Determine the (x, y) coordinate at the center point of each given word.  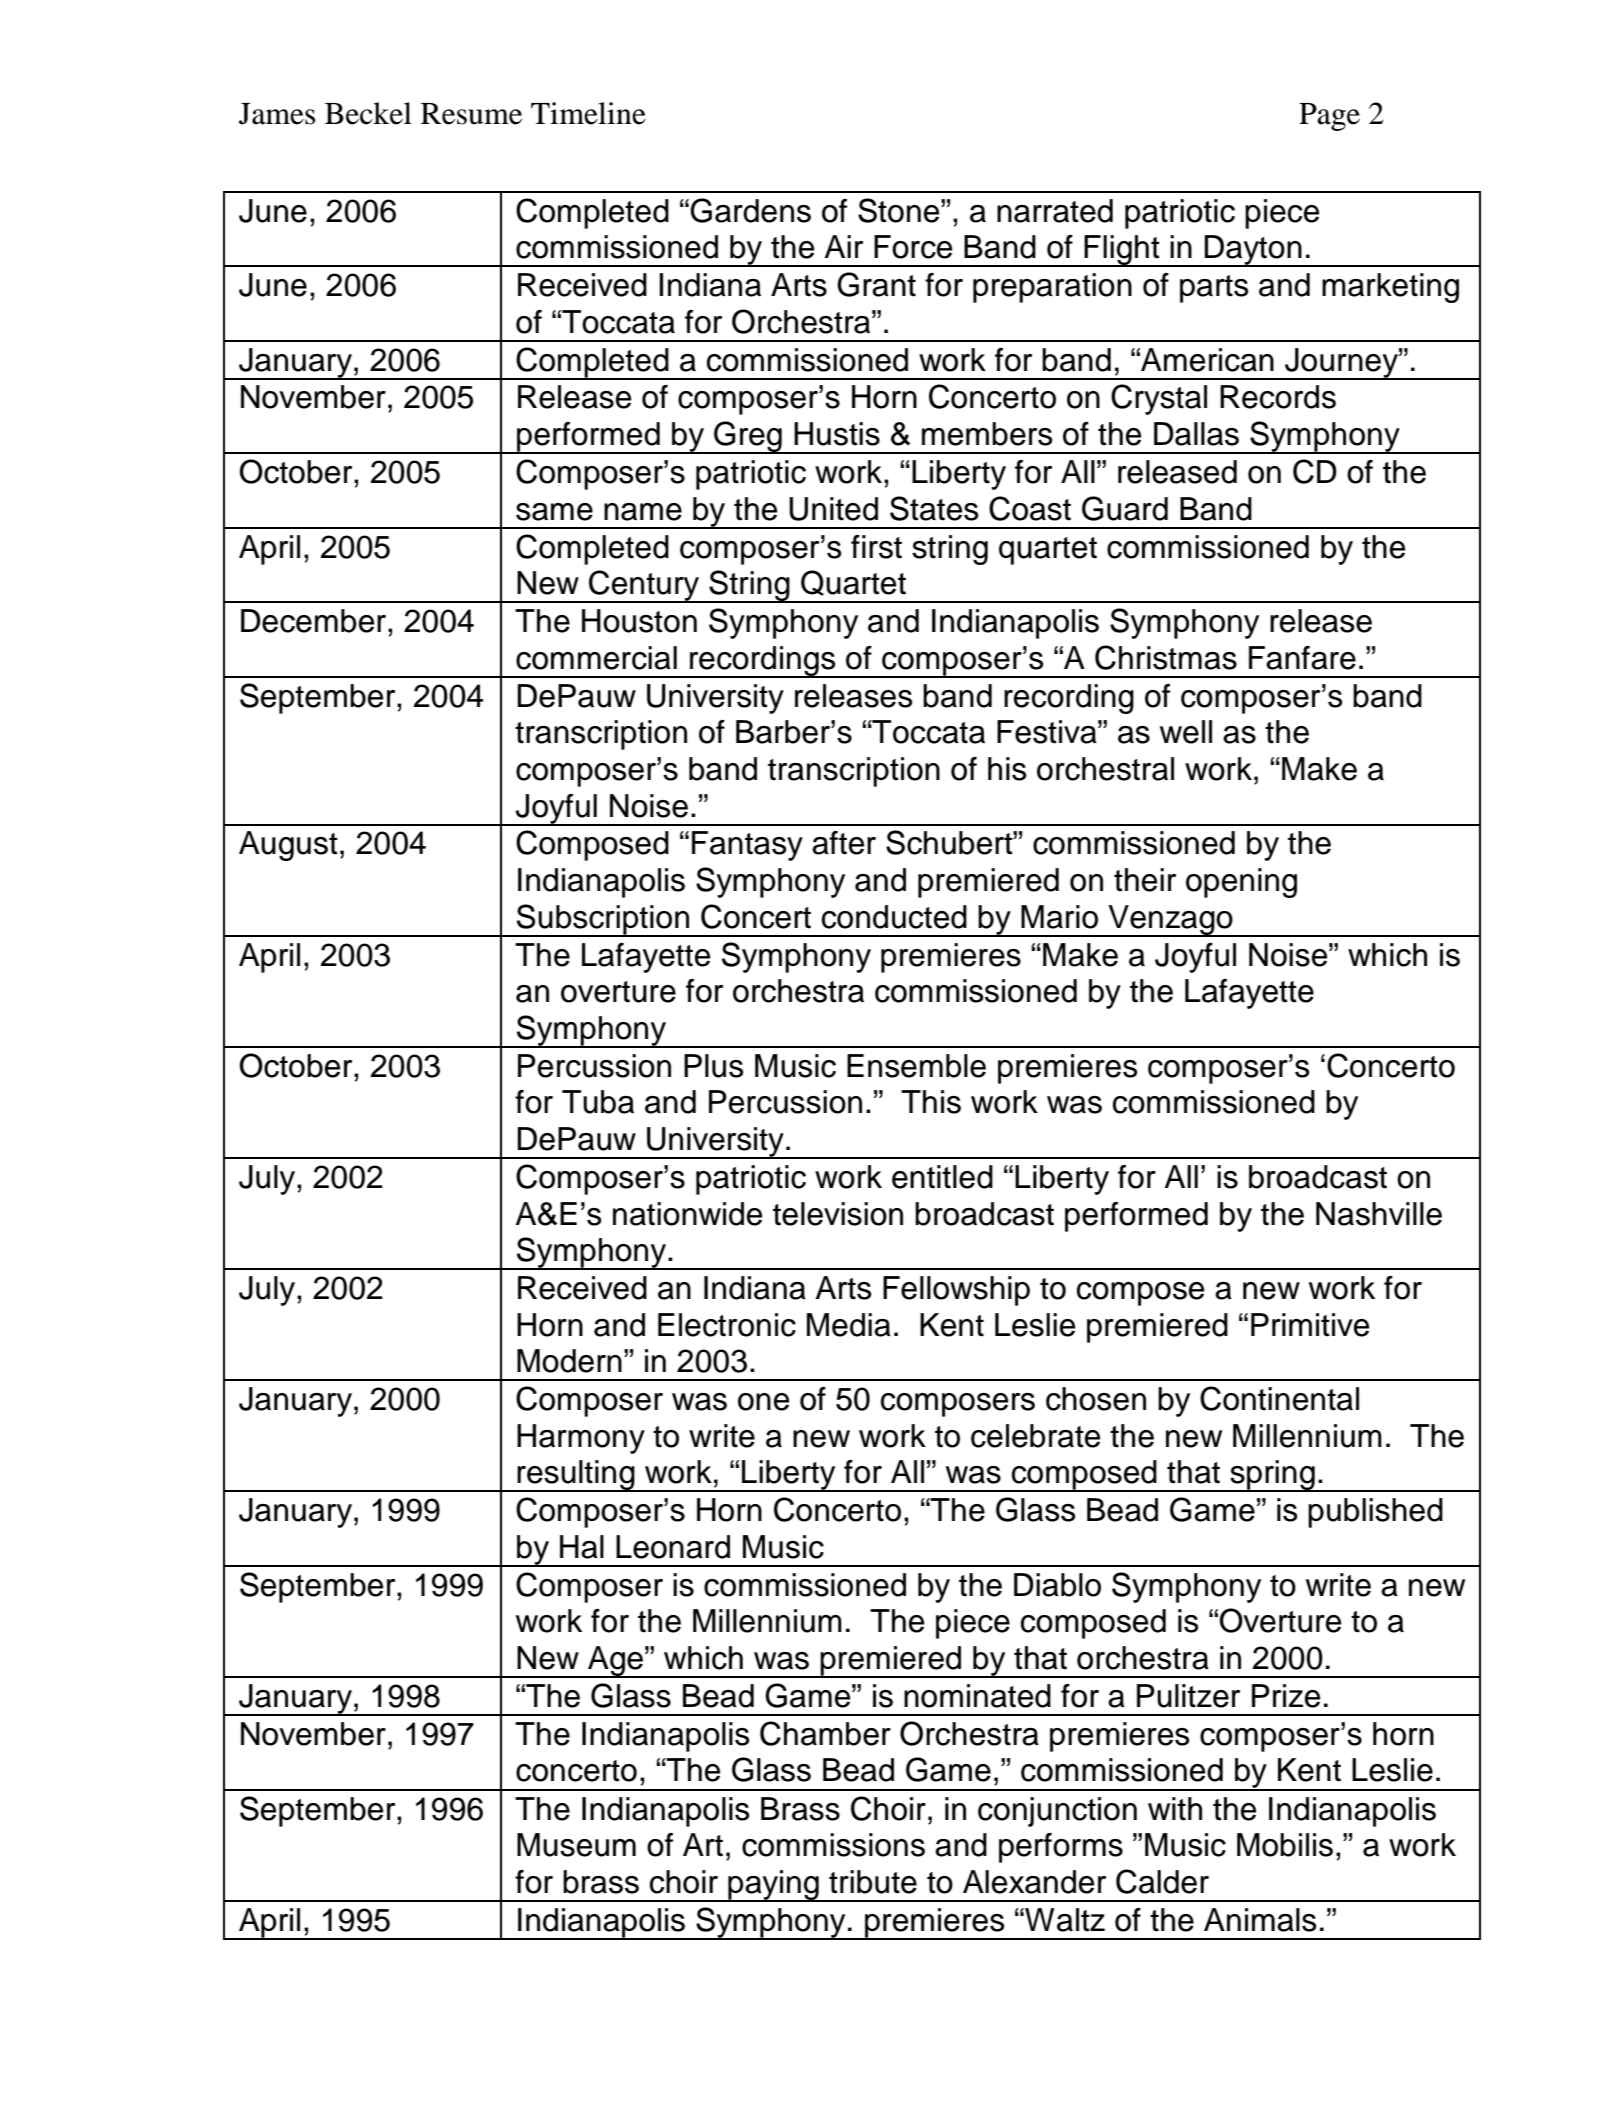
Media (849, 1325)
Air (844, 246)
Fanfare (1302, 658)
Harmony (581, 1439)
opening (1241, 883)
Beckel (368, 113)
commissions (833, 1845)
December (315, 621)
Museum (576, 1845)
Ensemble (916, 1066)
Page (1329, 117)
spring (1272, 1476)
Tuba (598, 1102)
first (876, 547)
